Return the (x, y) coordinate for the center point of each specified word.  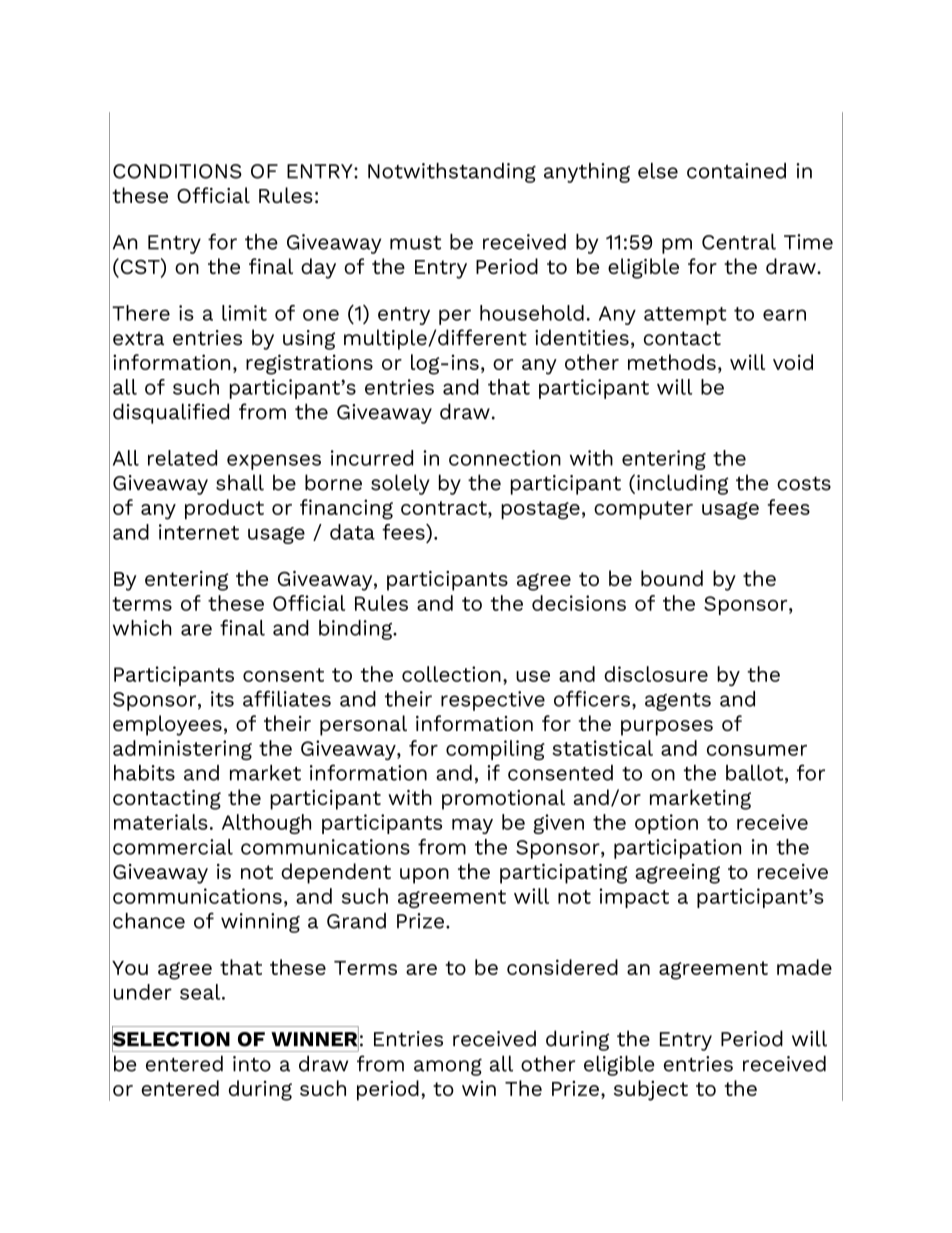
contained (736, 171)
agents (678, 702)
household (532, 313)
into (252, 1064)
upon (424, 876)
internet (199, 532)
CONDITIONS (177, 171)
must (415, 243)
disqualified (171, 413)
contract (445, 508)
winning (260, 923)
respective (493, 701)
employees (167, 725)
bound (672, 578)
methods (672, 362)
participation (677, 849)
